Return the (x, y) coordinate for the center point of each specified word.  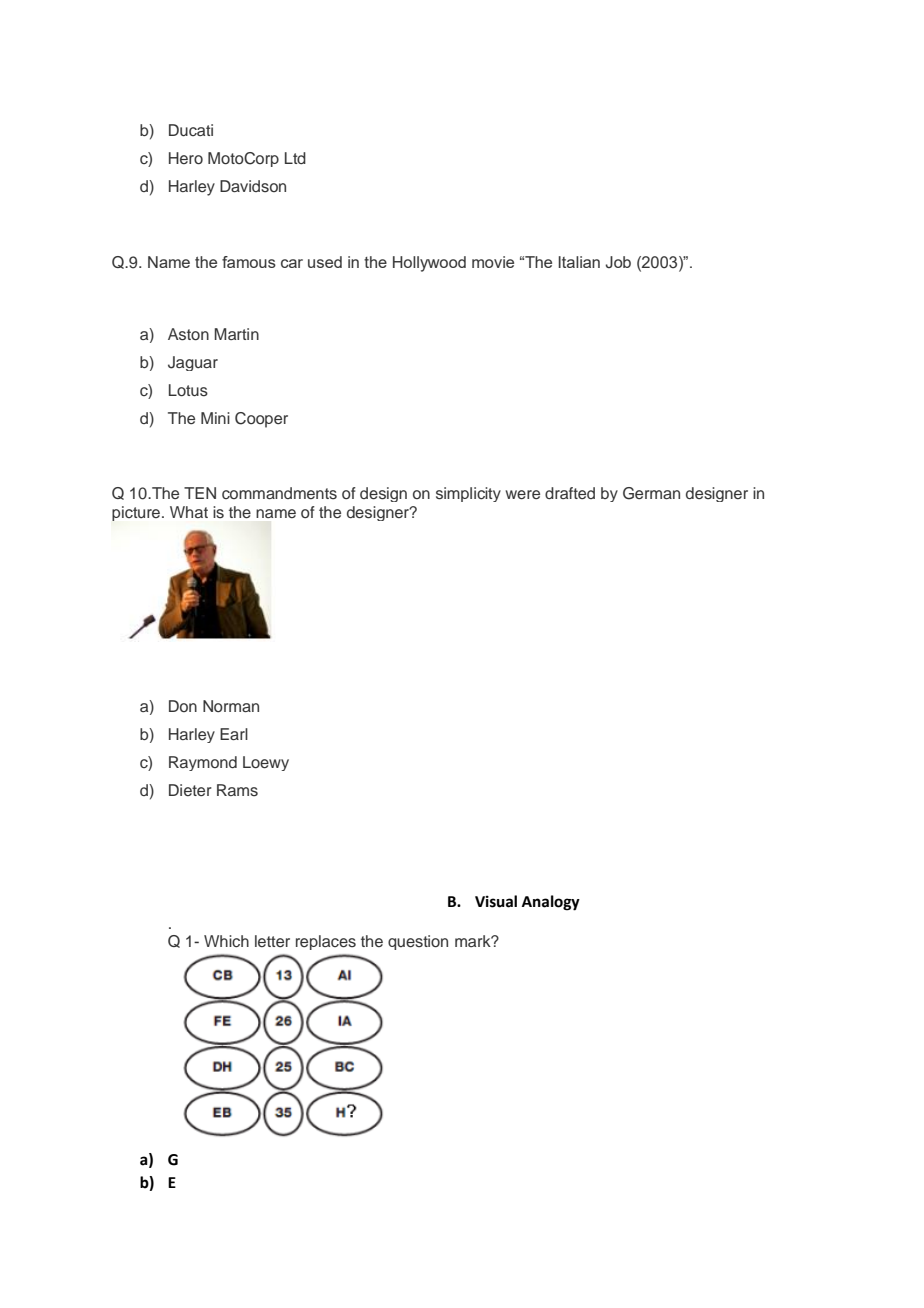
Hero (186, 158)
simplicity (468, 494)
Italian (579, 262)
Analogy (551, 903)
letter (272, 941)
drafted (570, 493)
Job (618, 262)
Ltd (295, 158)
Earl (234, 734)
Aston (188, 334)
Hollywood (429, 264)
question (418, 942)
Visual (496, 901)
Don (183, 706)
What (189, 512)
